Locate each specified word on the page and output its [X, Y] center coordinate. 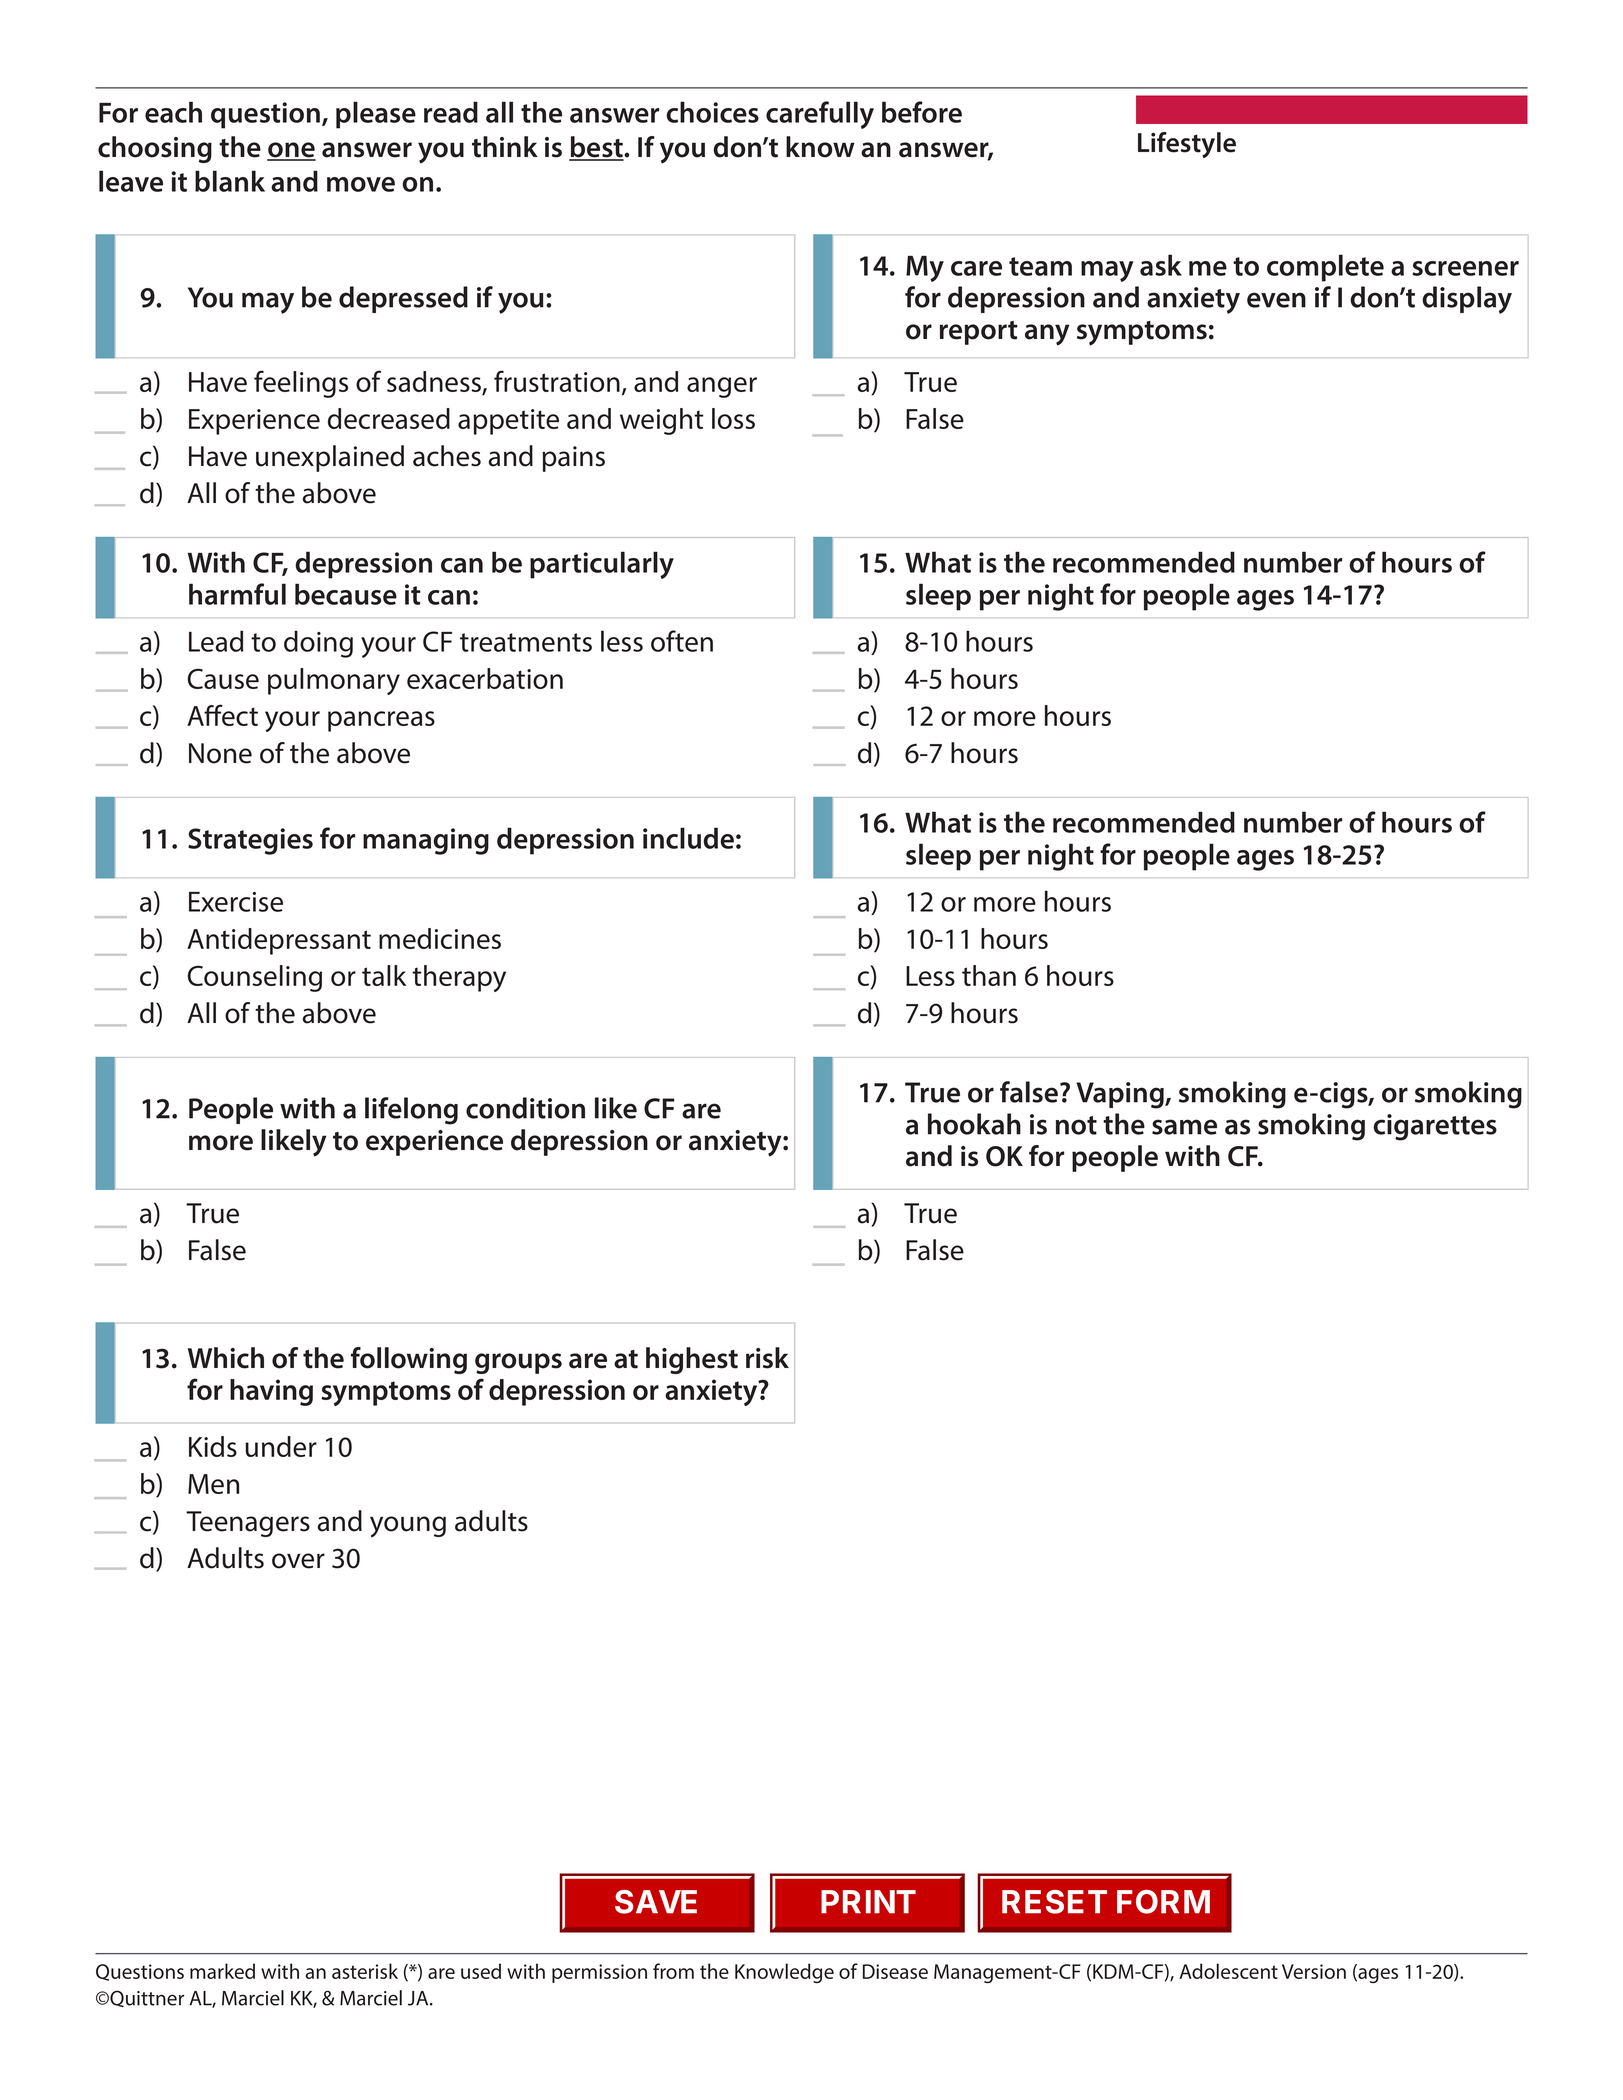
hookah [974, 1124]
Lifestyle [1187, 145]
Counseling [255, 978]
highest [692, 1360]
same [1184, 1127]
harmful [237, 594]
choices [712, 112]
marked [222, 1971]
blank [230, 181]
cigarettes [1435, 1127]
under [281, 1446]
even [1276, 300]
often [682, 641]
